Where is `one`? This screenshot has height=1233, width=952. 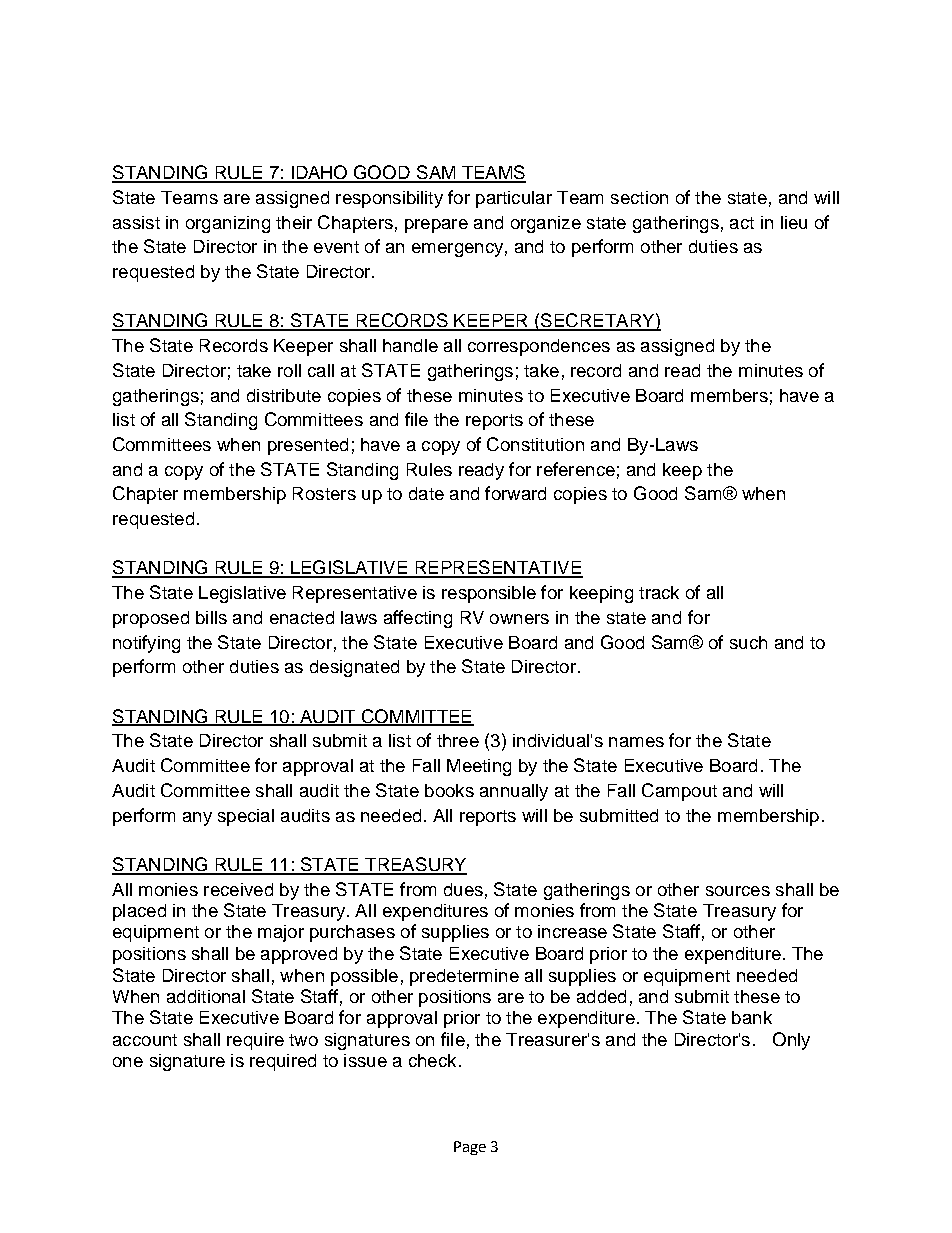
one is located at coordinates (128, 1062).
